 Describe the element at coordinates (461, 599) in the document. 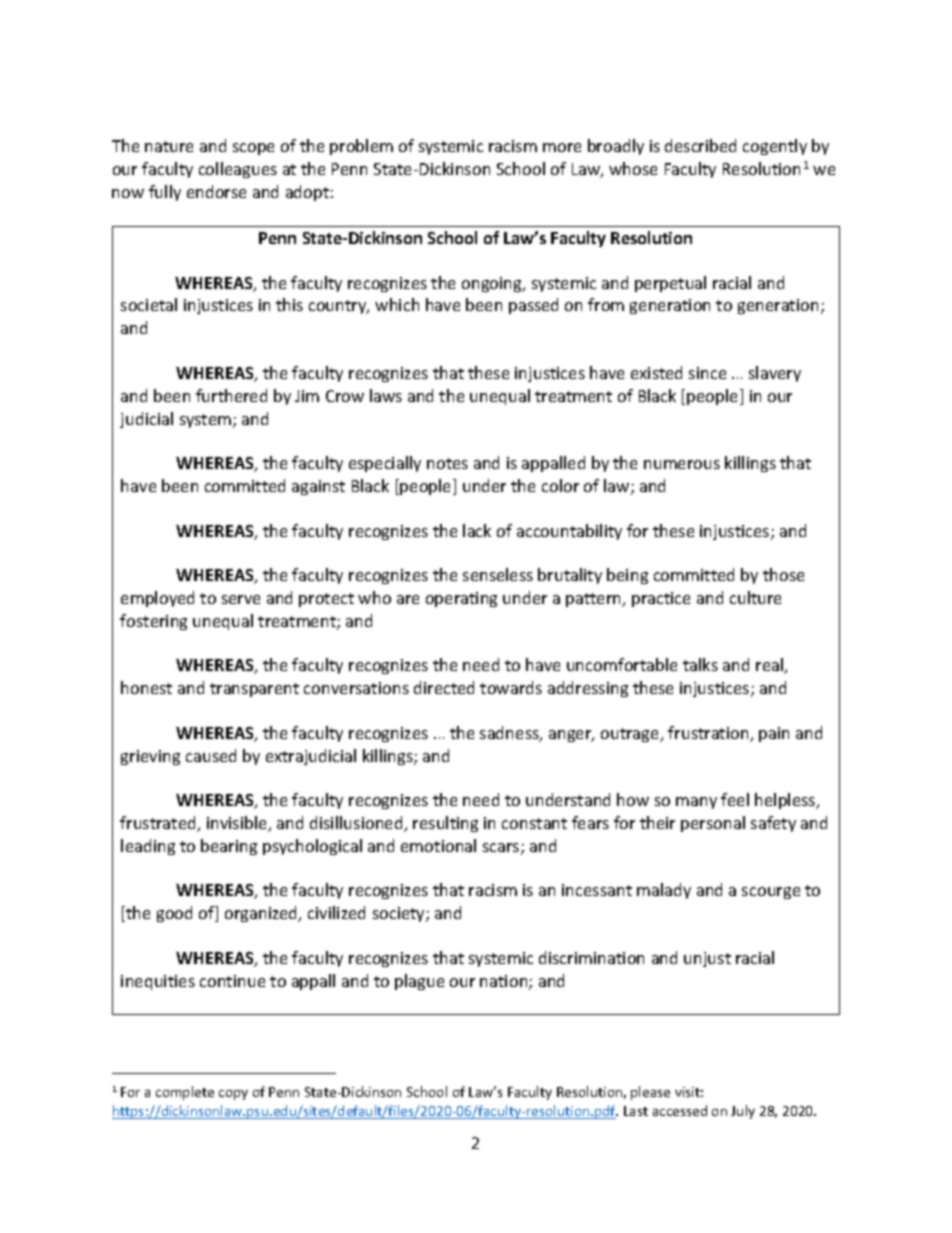

I see `operating` at that location.
